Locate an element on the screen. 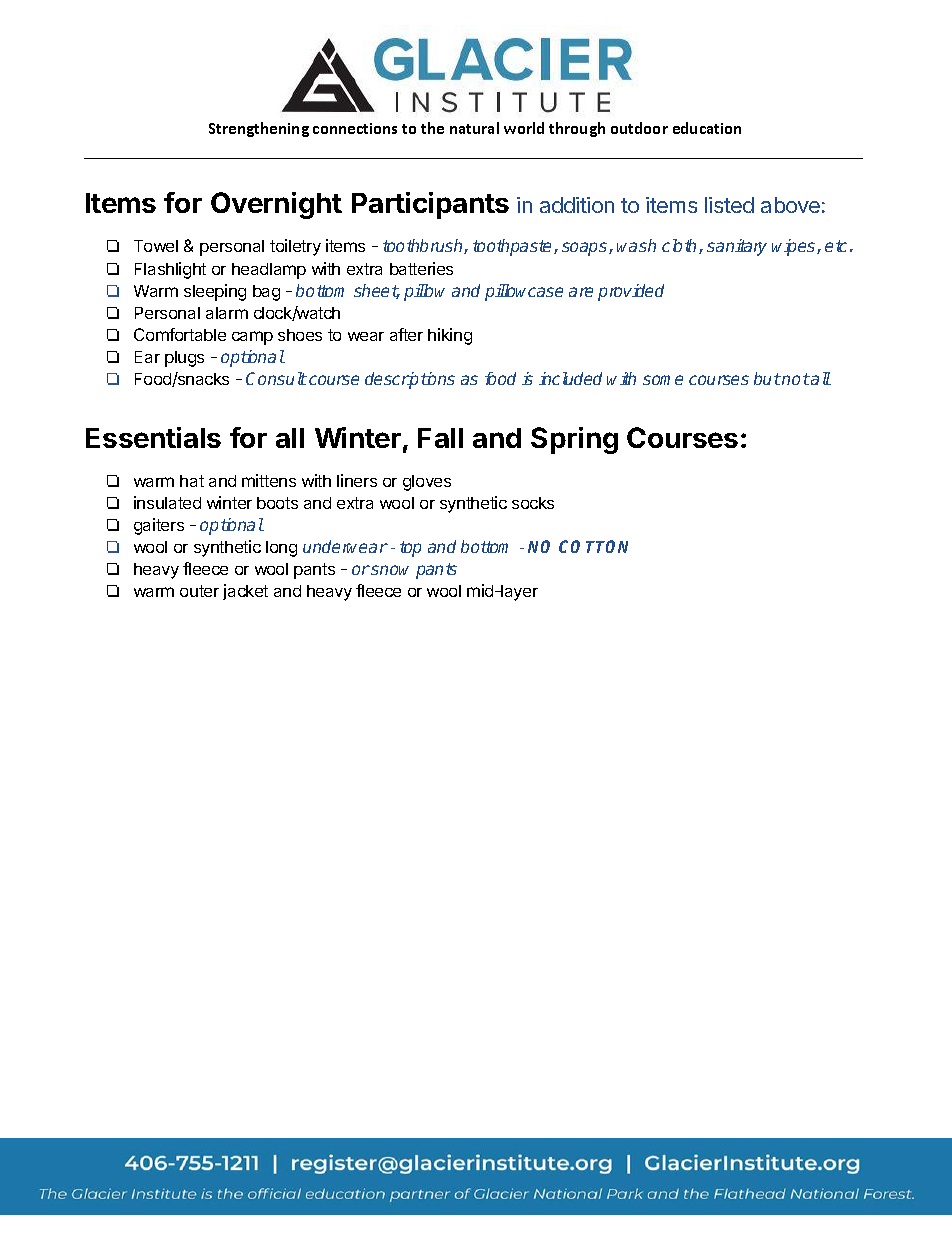  jacket is located at coordinates (245, 592).
